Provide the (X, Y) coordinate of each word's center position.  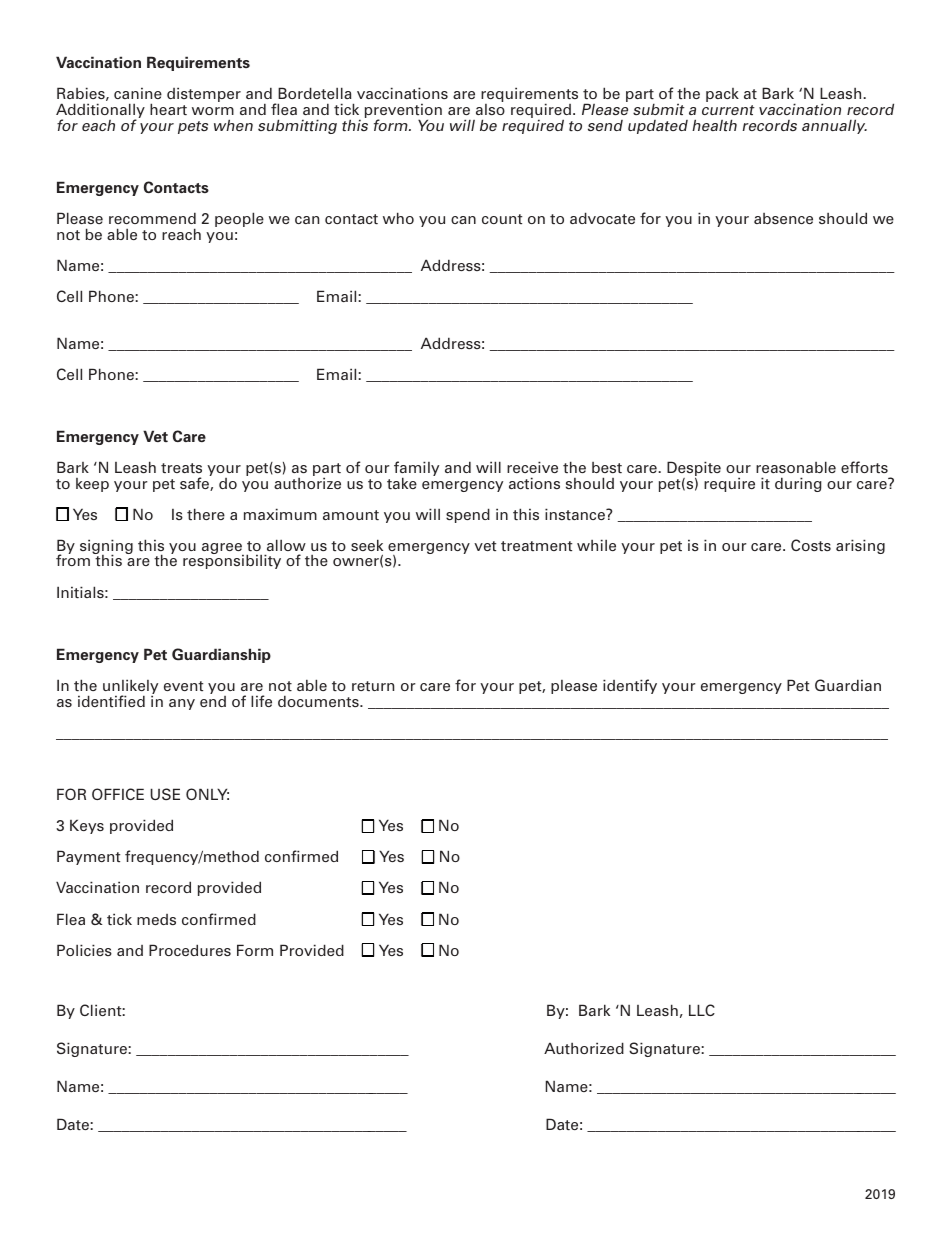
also (490, 109)
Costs (811, 545)
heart (168, 109)
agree (223, 550)
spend (468, 515)
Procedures (190, 950)
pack (722, 95)
